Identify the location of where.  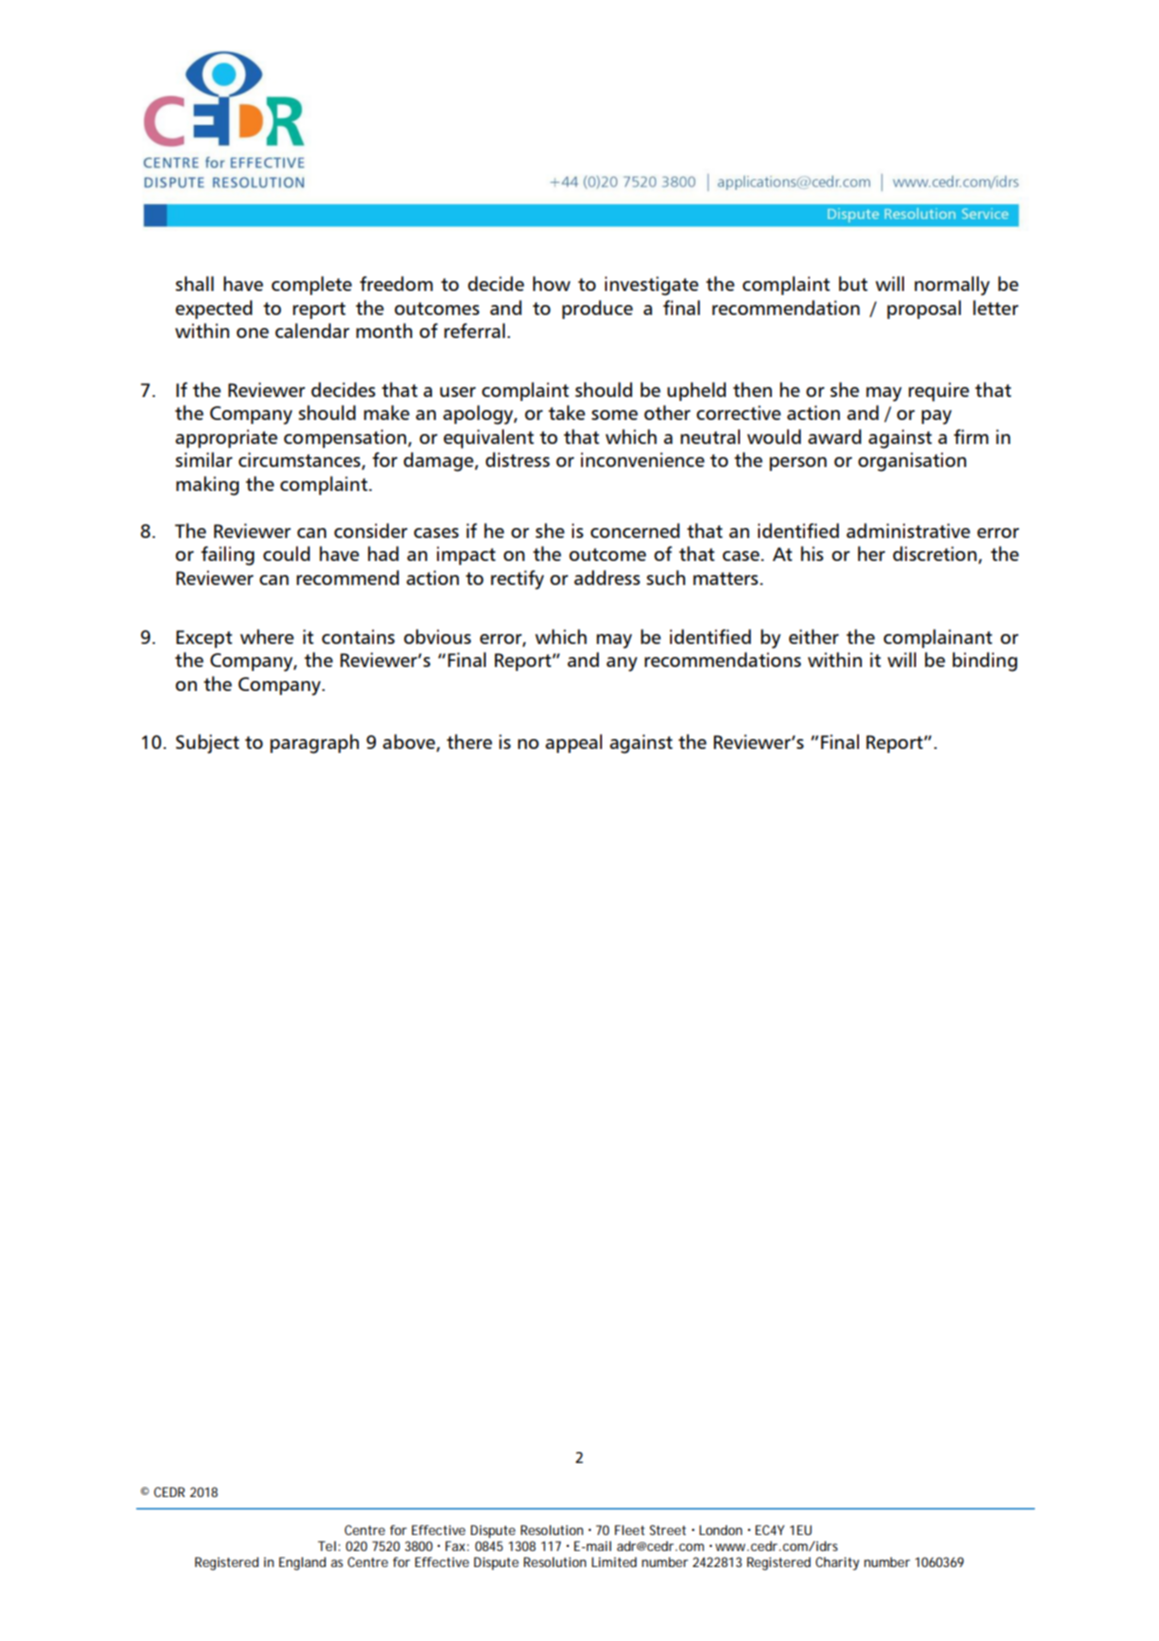
(267, 636).
